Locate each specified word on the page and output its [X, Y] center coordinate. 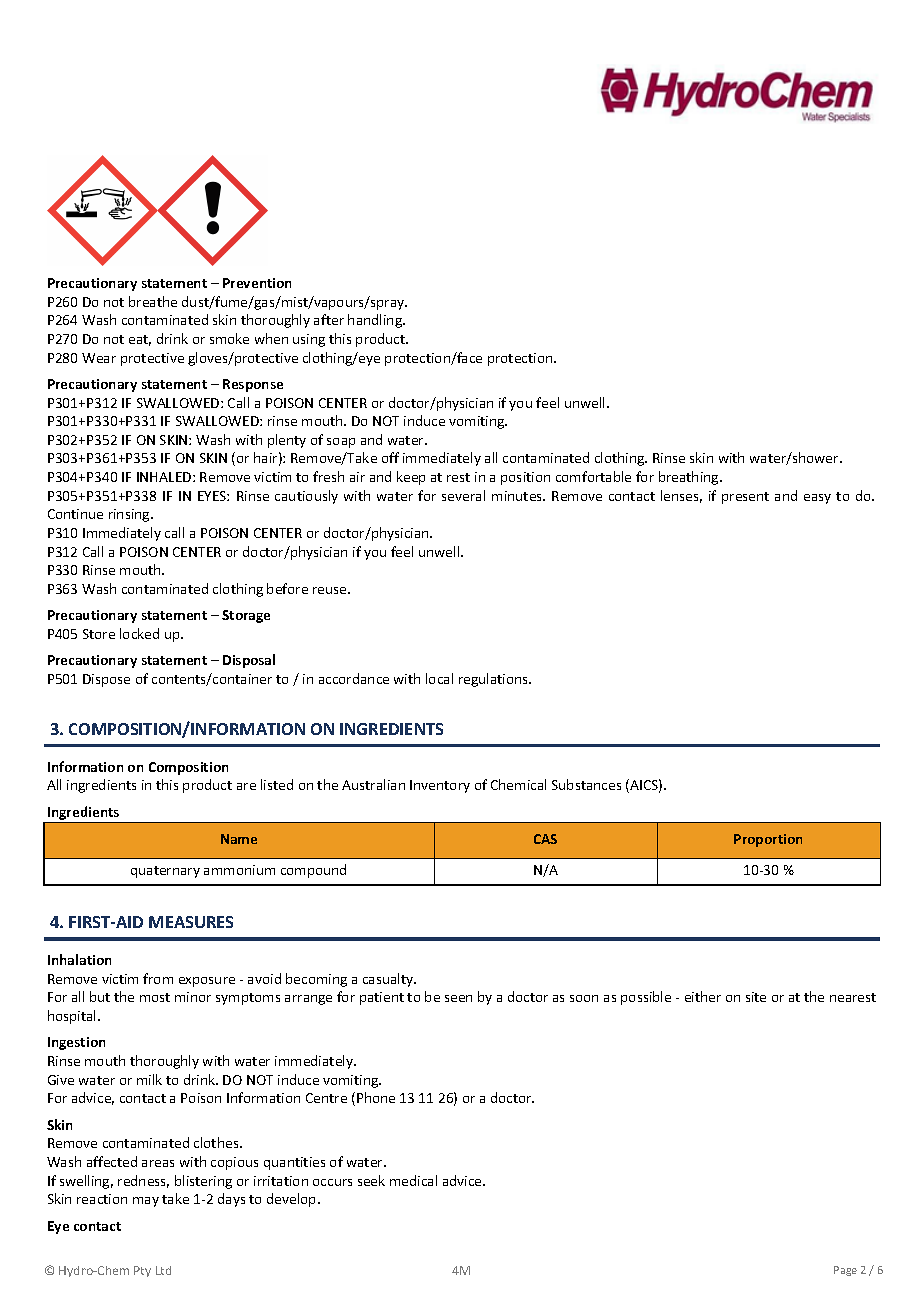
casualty [389, 980]
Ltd [163, 1270]
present [745, 498]
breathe [153, 301]
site [756, 997]
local [439, 678]
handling [376, 321]
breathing [690, 478]
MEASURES [191, 922]
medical [413, 1180]
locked [139, 633]
